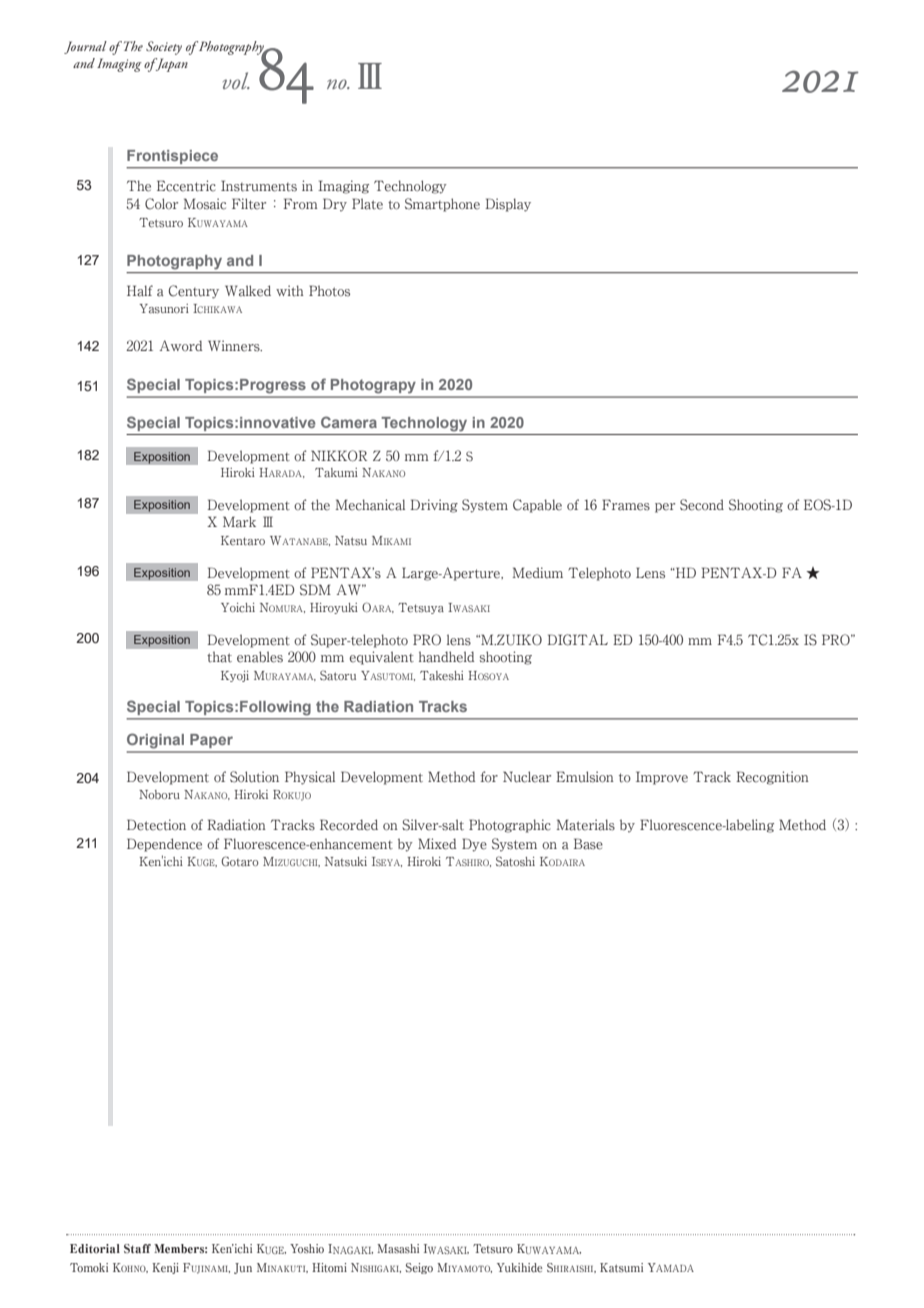 The width and height of the page is (924, 1308). I want to click on Smartphone, so click(442, 205).
